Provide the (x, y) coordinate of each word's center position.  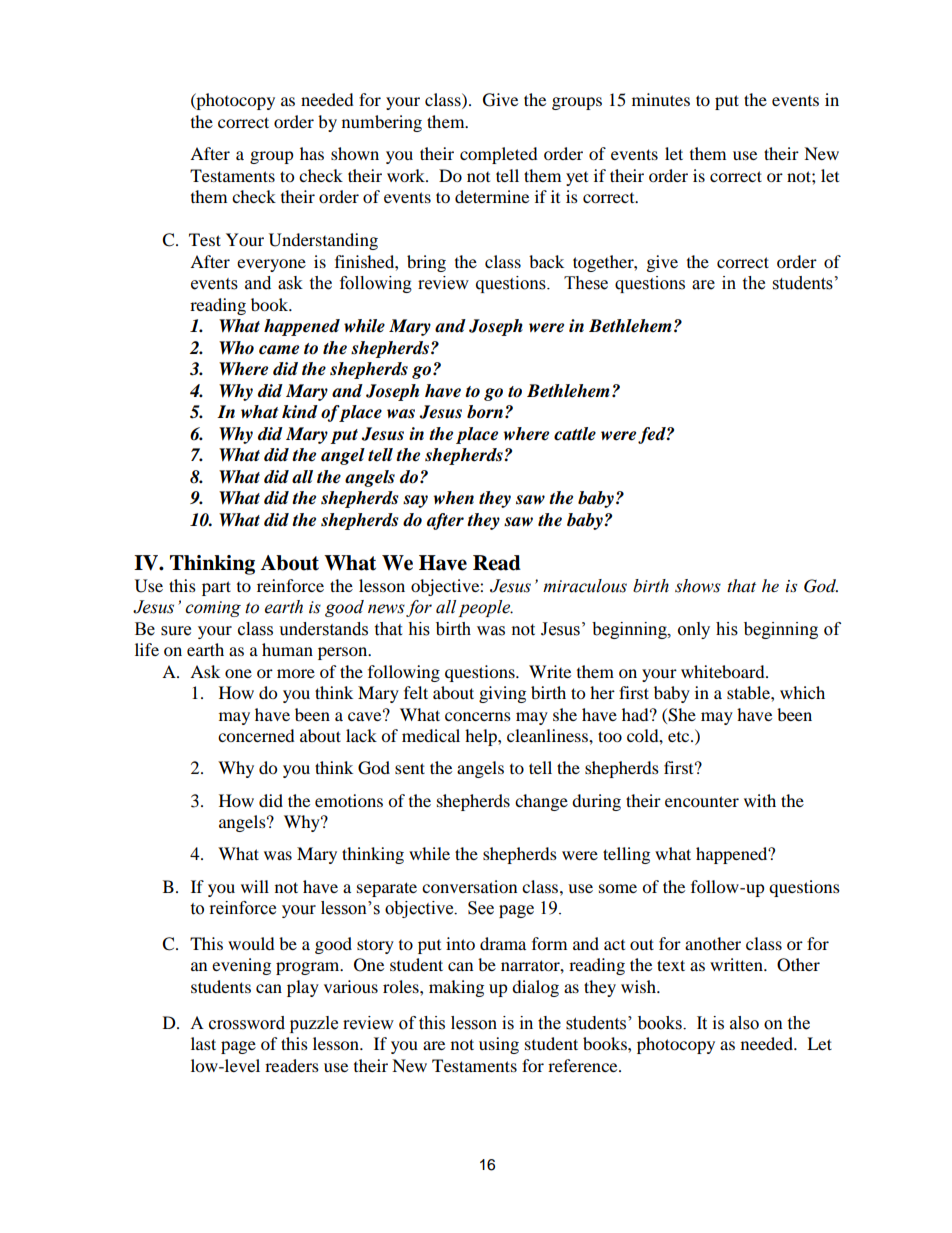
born (485, 412)
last (203, 1043)
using (499, 1045)
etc (680, 737)
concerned (256, 735)
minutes (661, 99)
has (312, 153)
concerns (478, 716)
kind (300, 411)
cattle (575, 434)
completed (499, 155)
